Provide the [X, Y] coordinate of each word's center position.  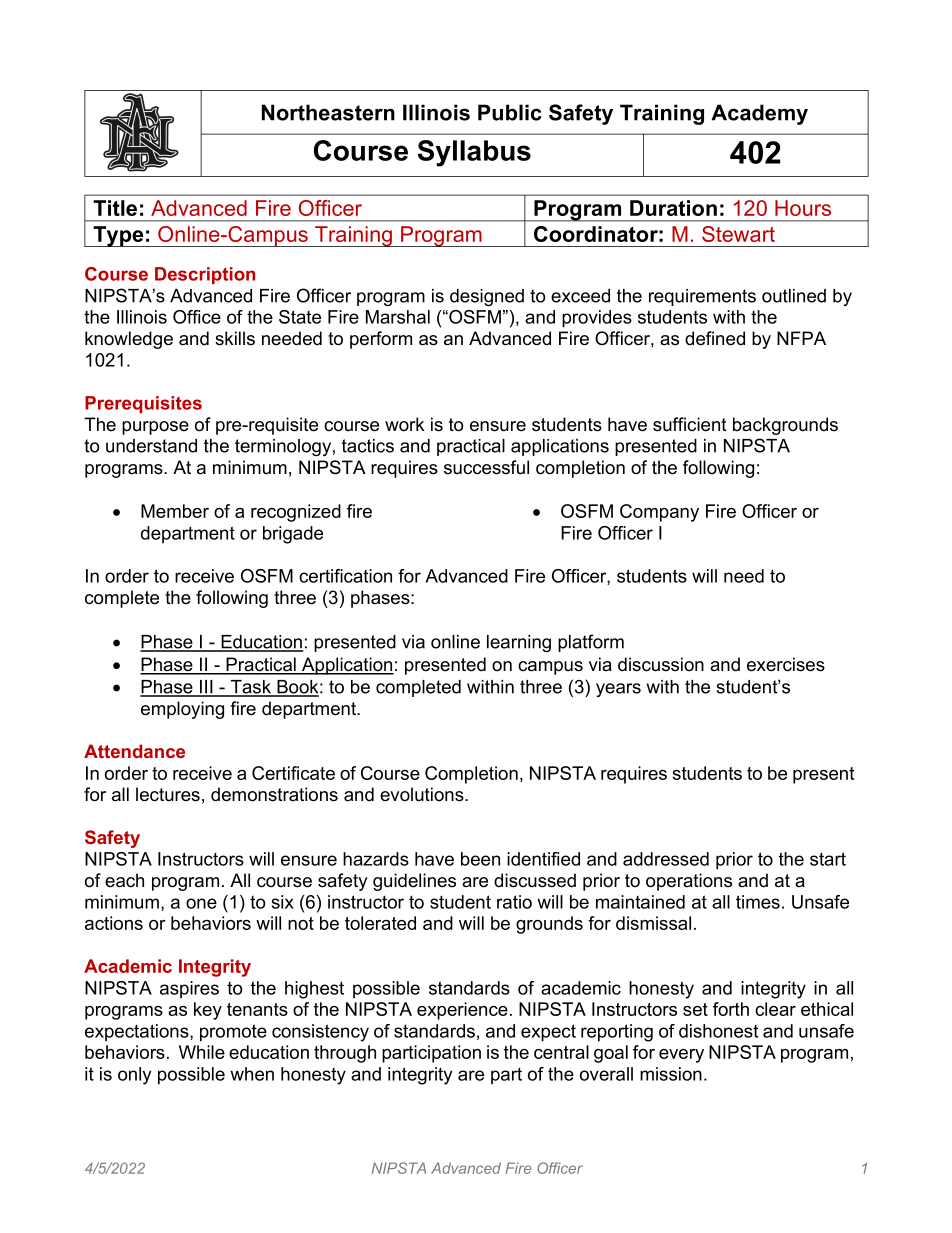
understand [151, 446]
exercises [786, 664]
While [202, 1052]
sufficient [690, 424]
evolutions [423, 794]
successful [486, 467]
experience [462, 1011]
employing [182, 710]
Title [115, 208]
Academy [759, 114]
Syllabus [474, 153]
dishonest [718, 1031]
